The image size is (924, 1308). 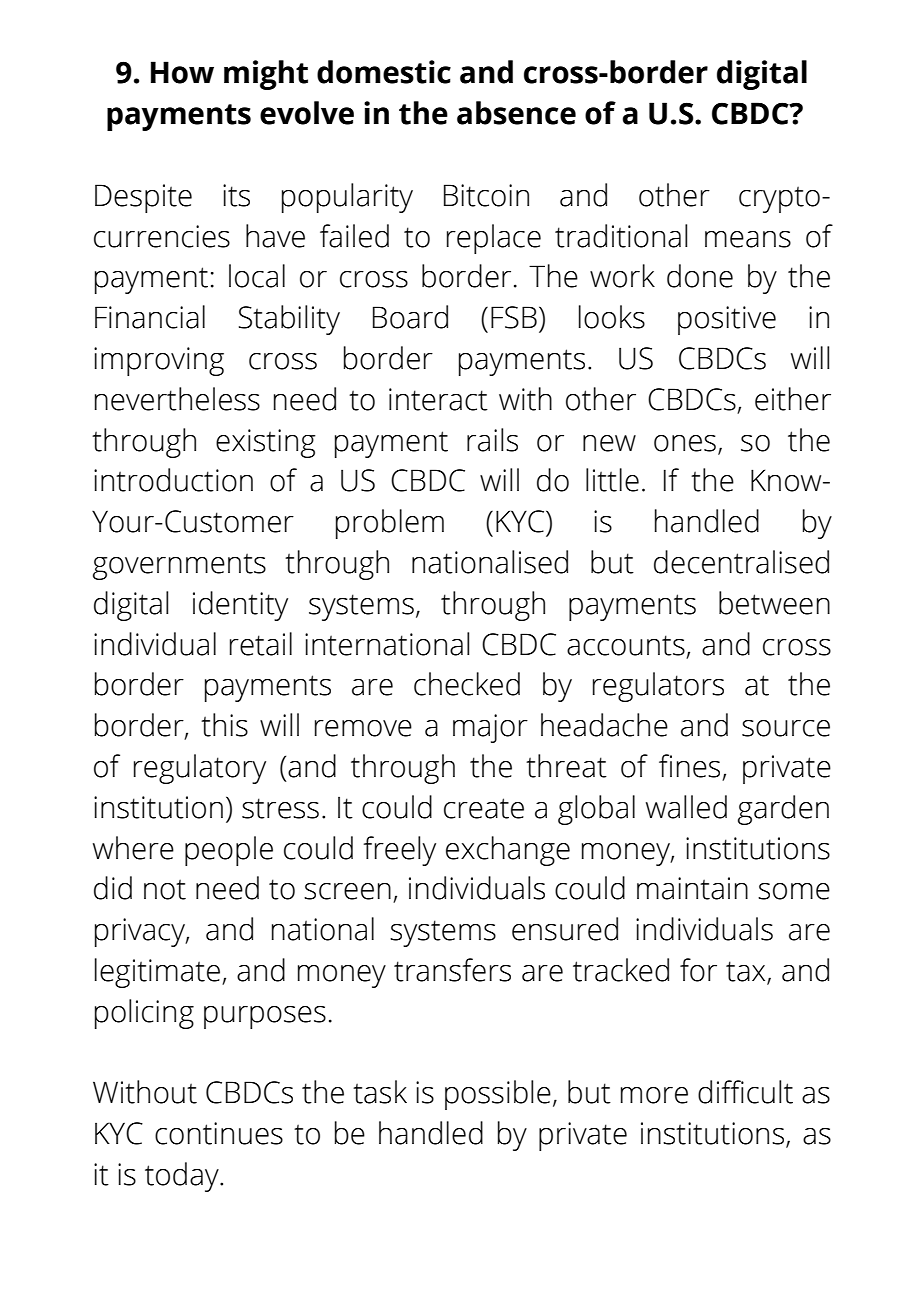 I want to click on How, so click(x=182, y=72).
